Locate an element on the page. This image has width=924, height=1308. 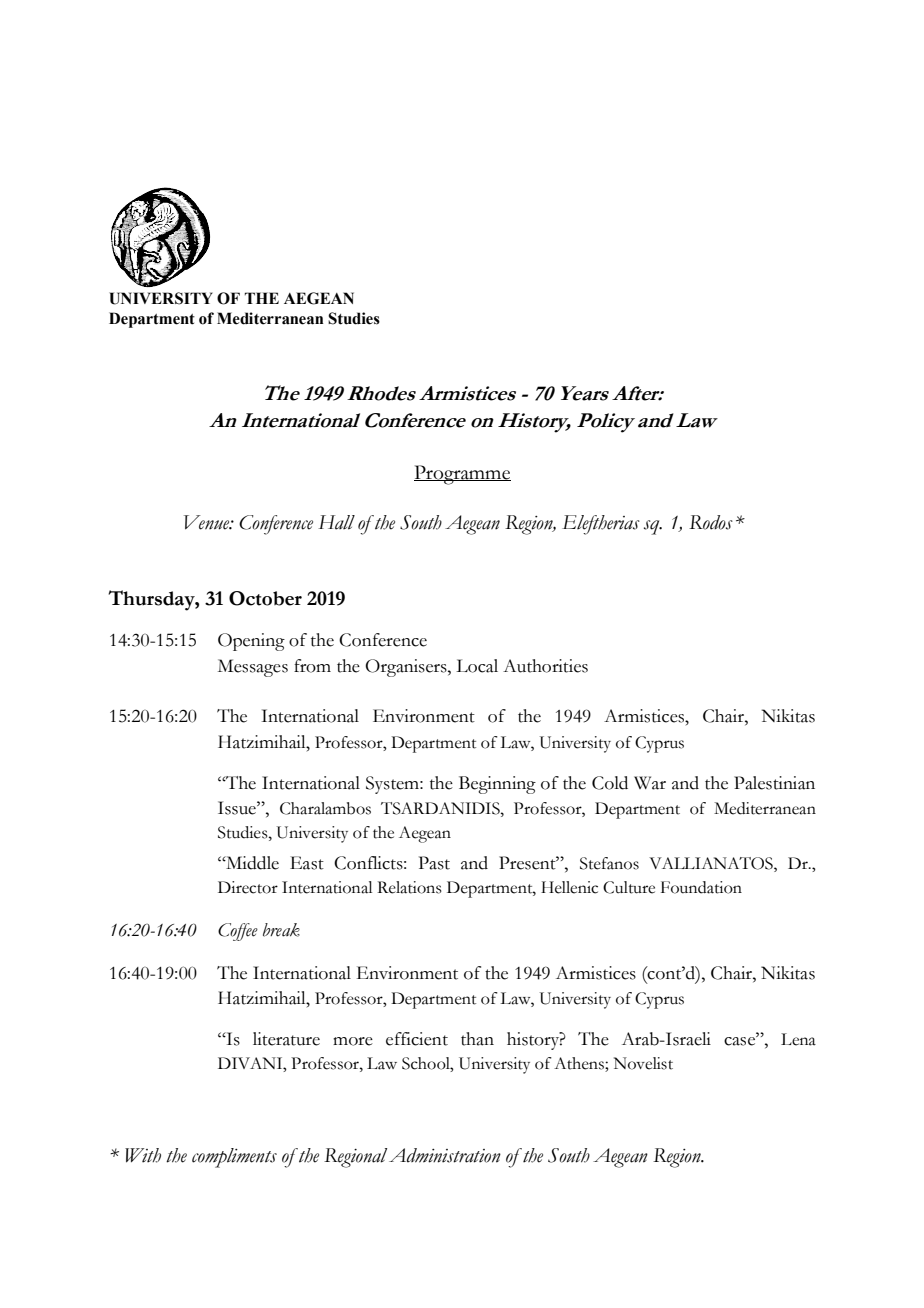
Administration is located at coordinates (445, 1155).
